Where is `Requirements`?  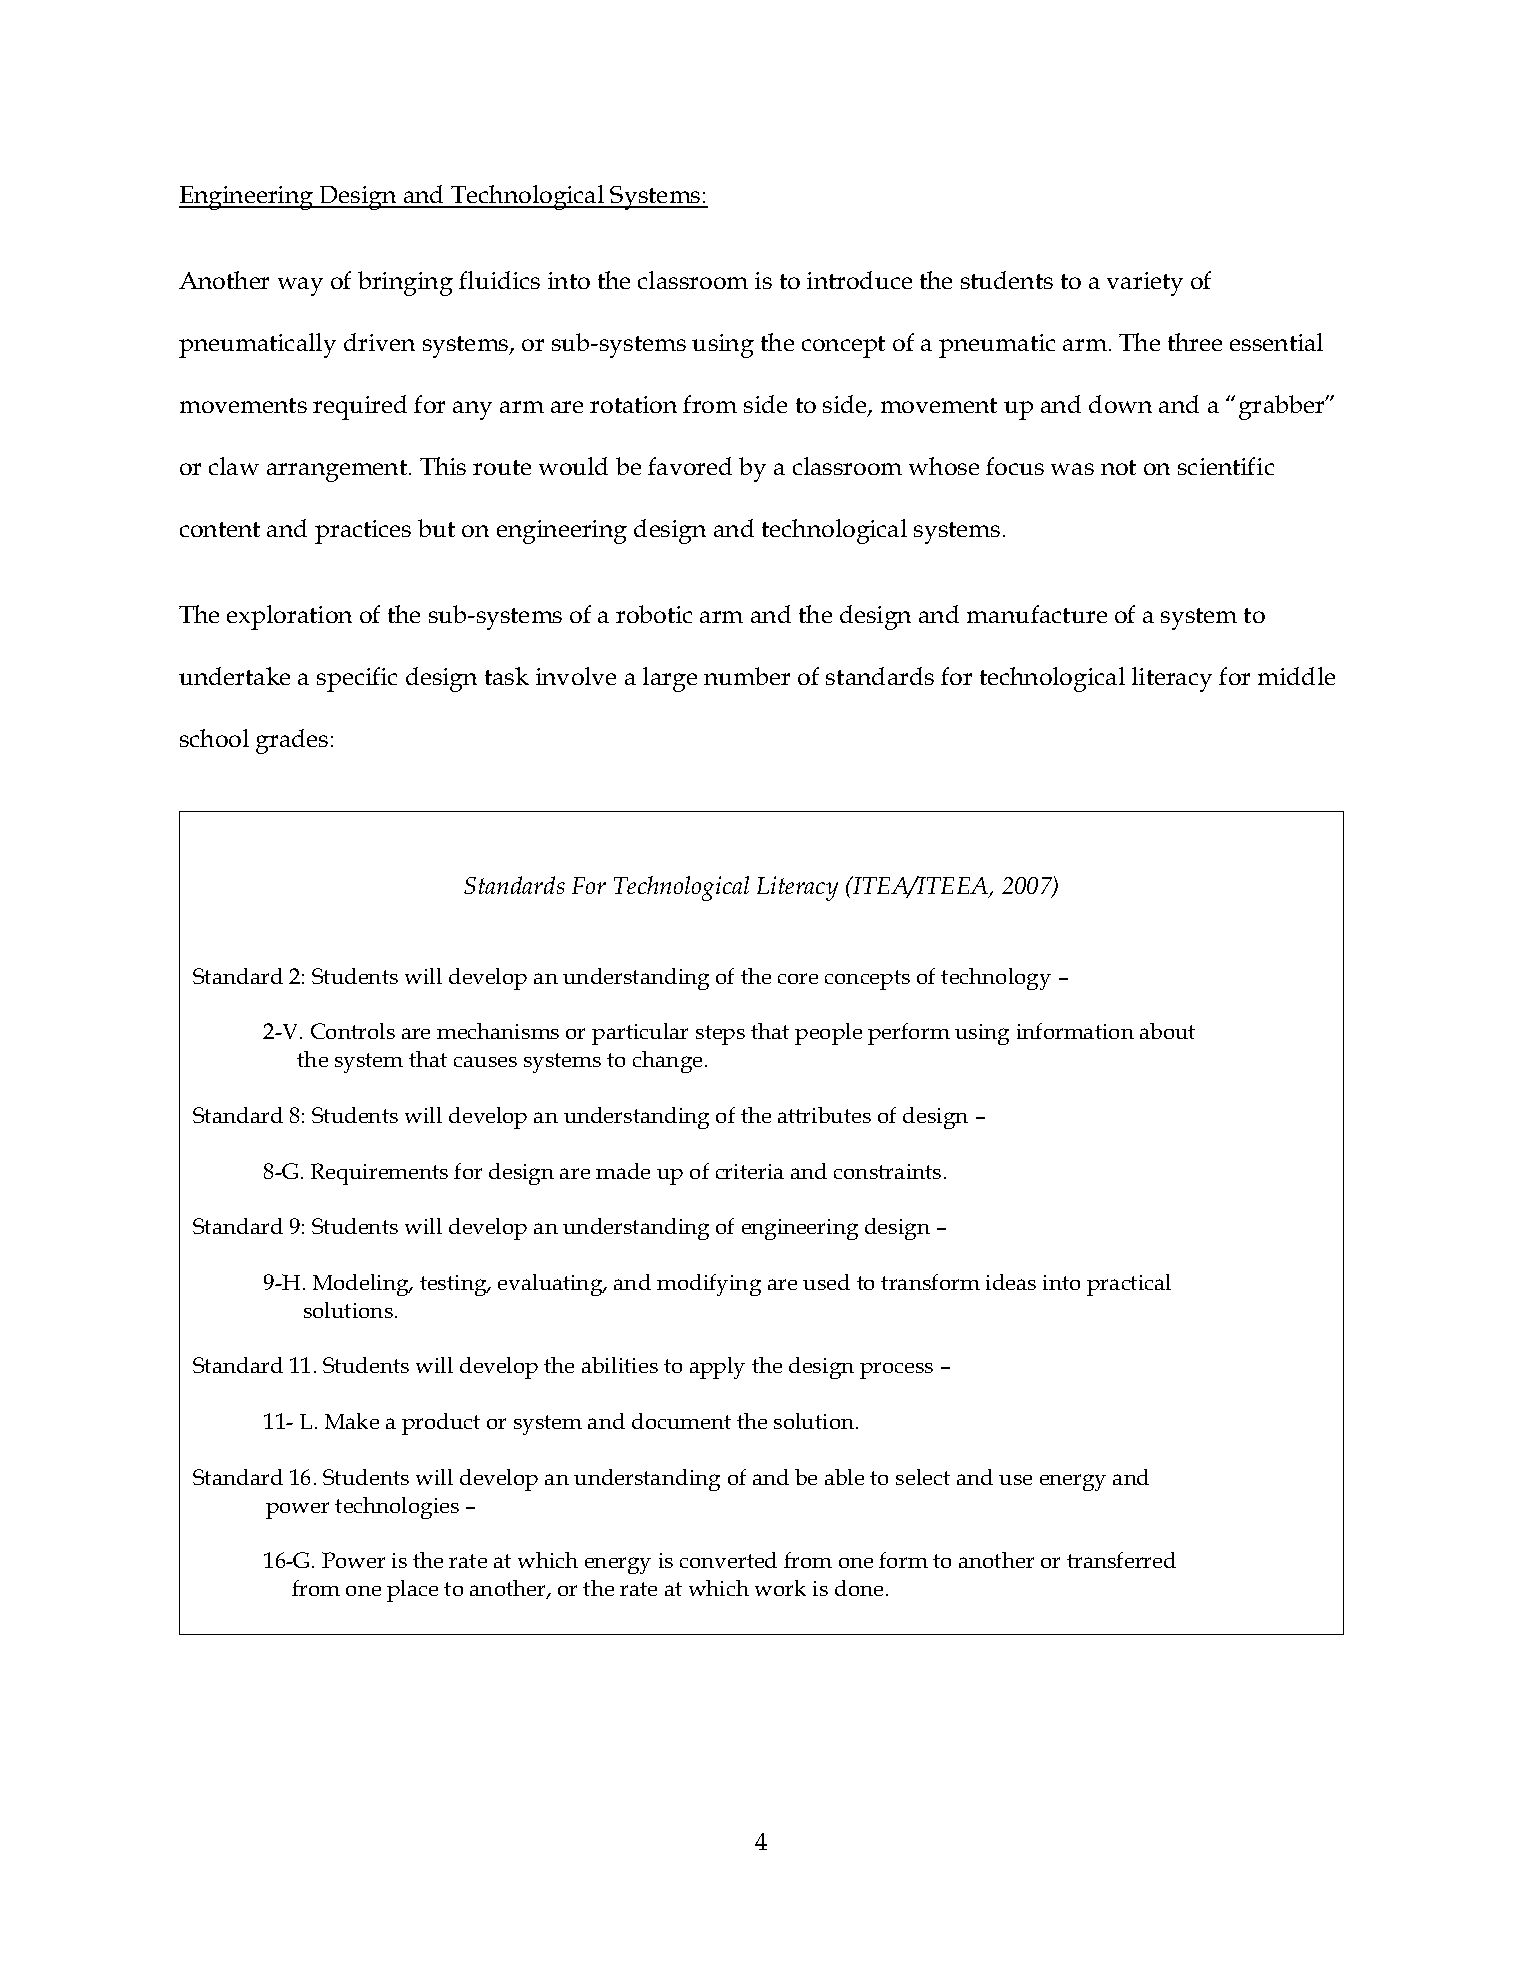
Requirements is located at coordinates (379, 1174).
